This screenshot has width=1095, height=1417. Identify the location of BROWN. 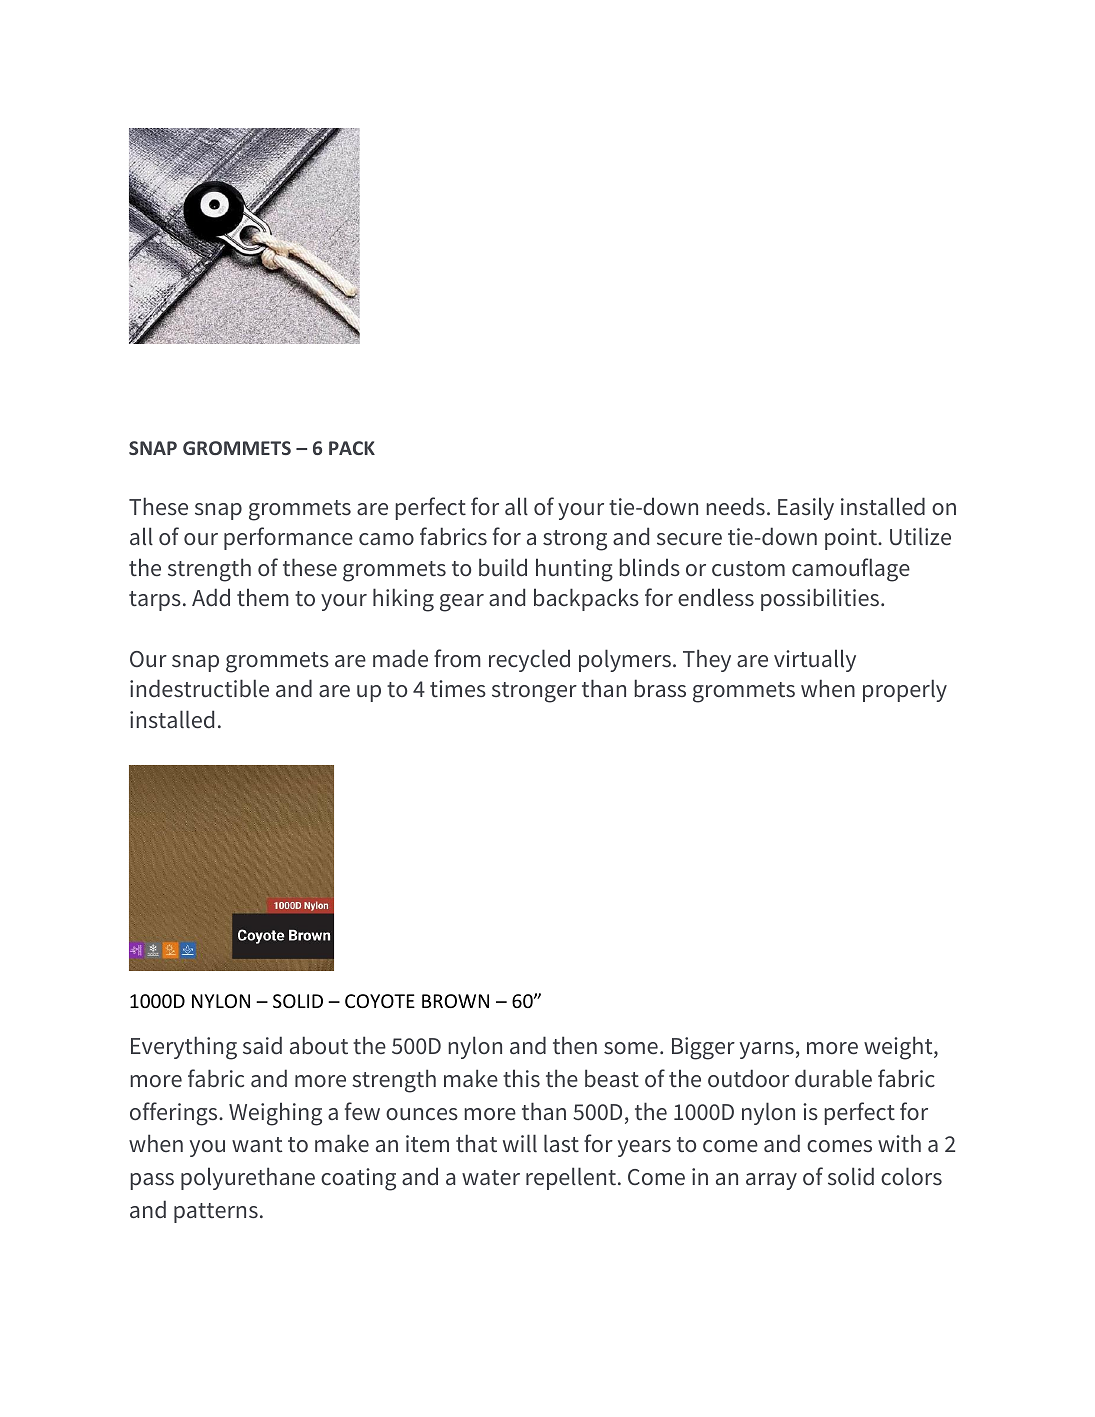
(455, 1001).
